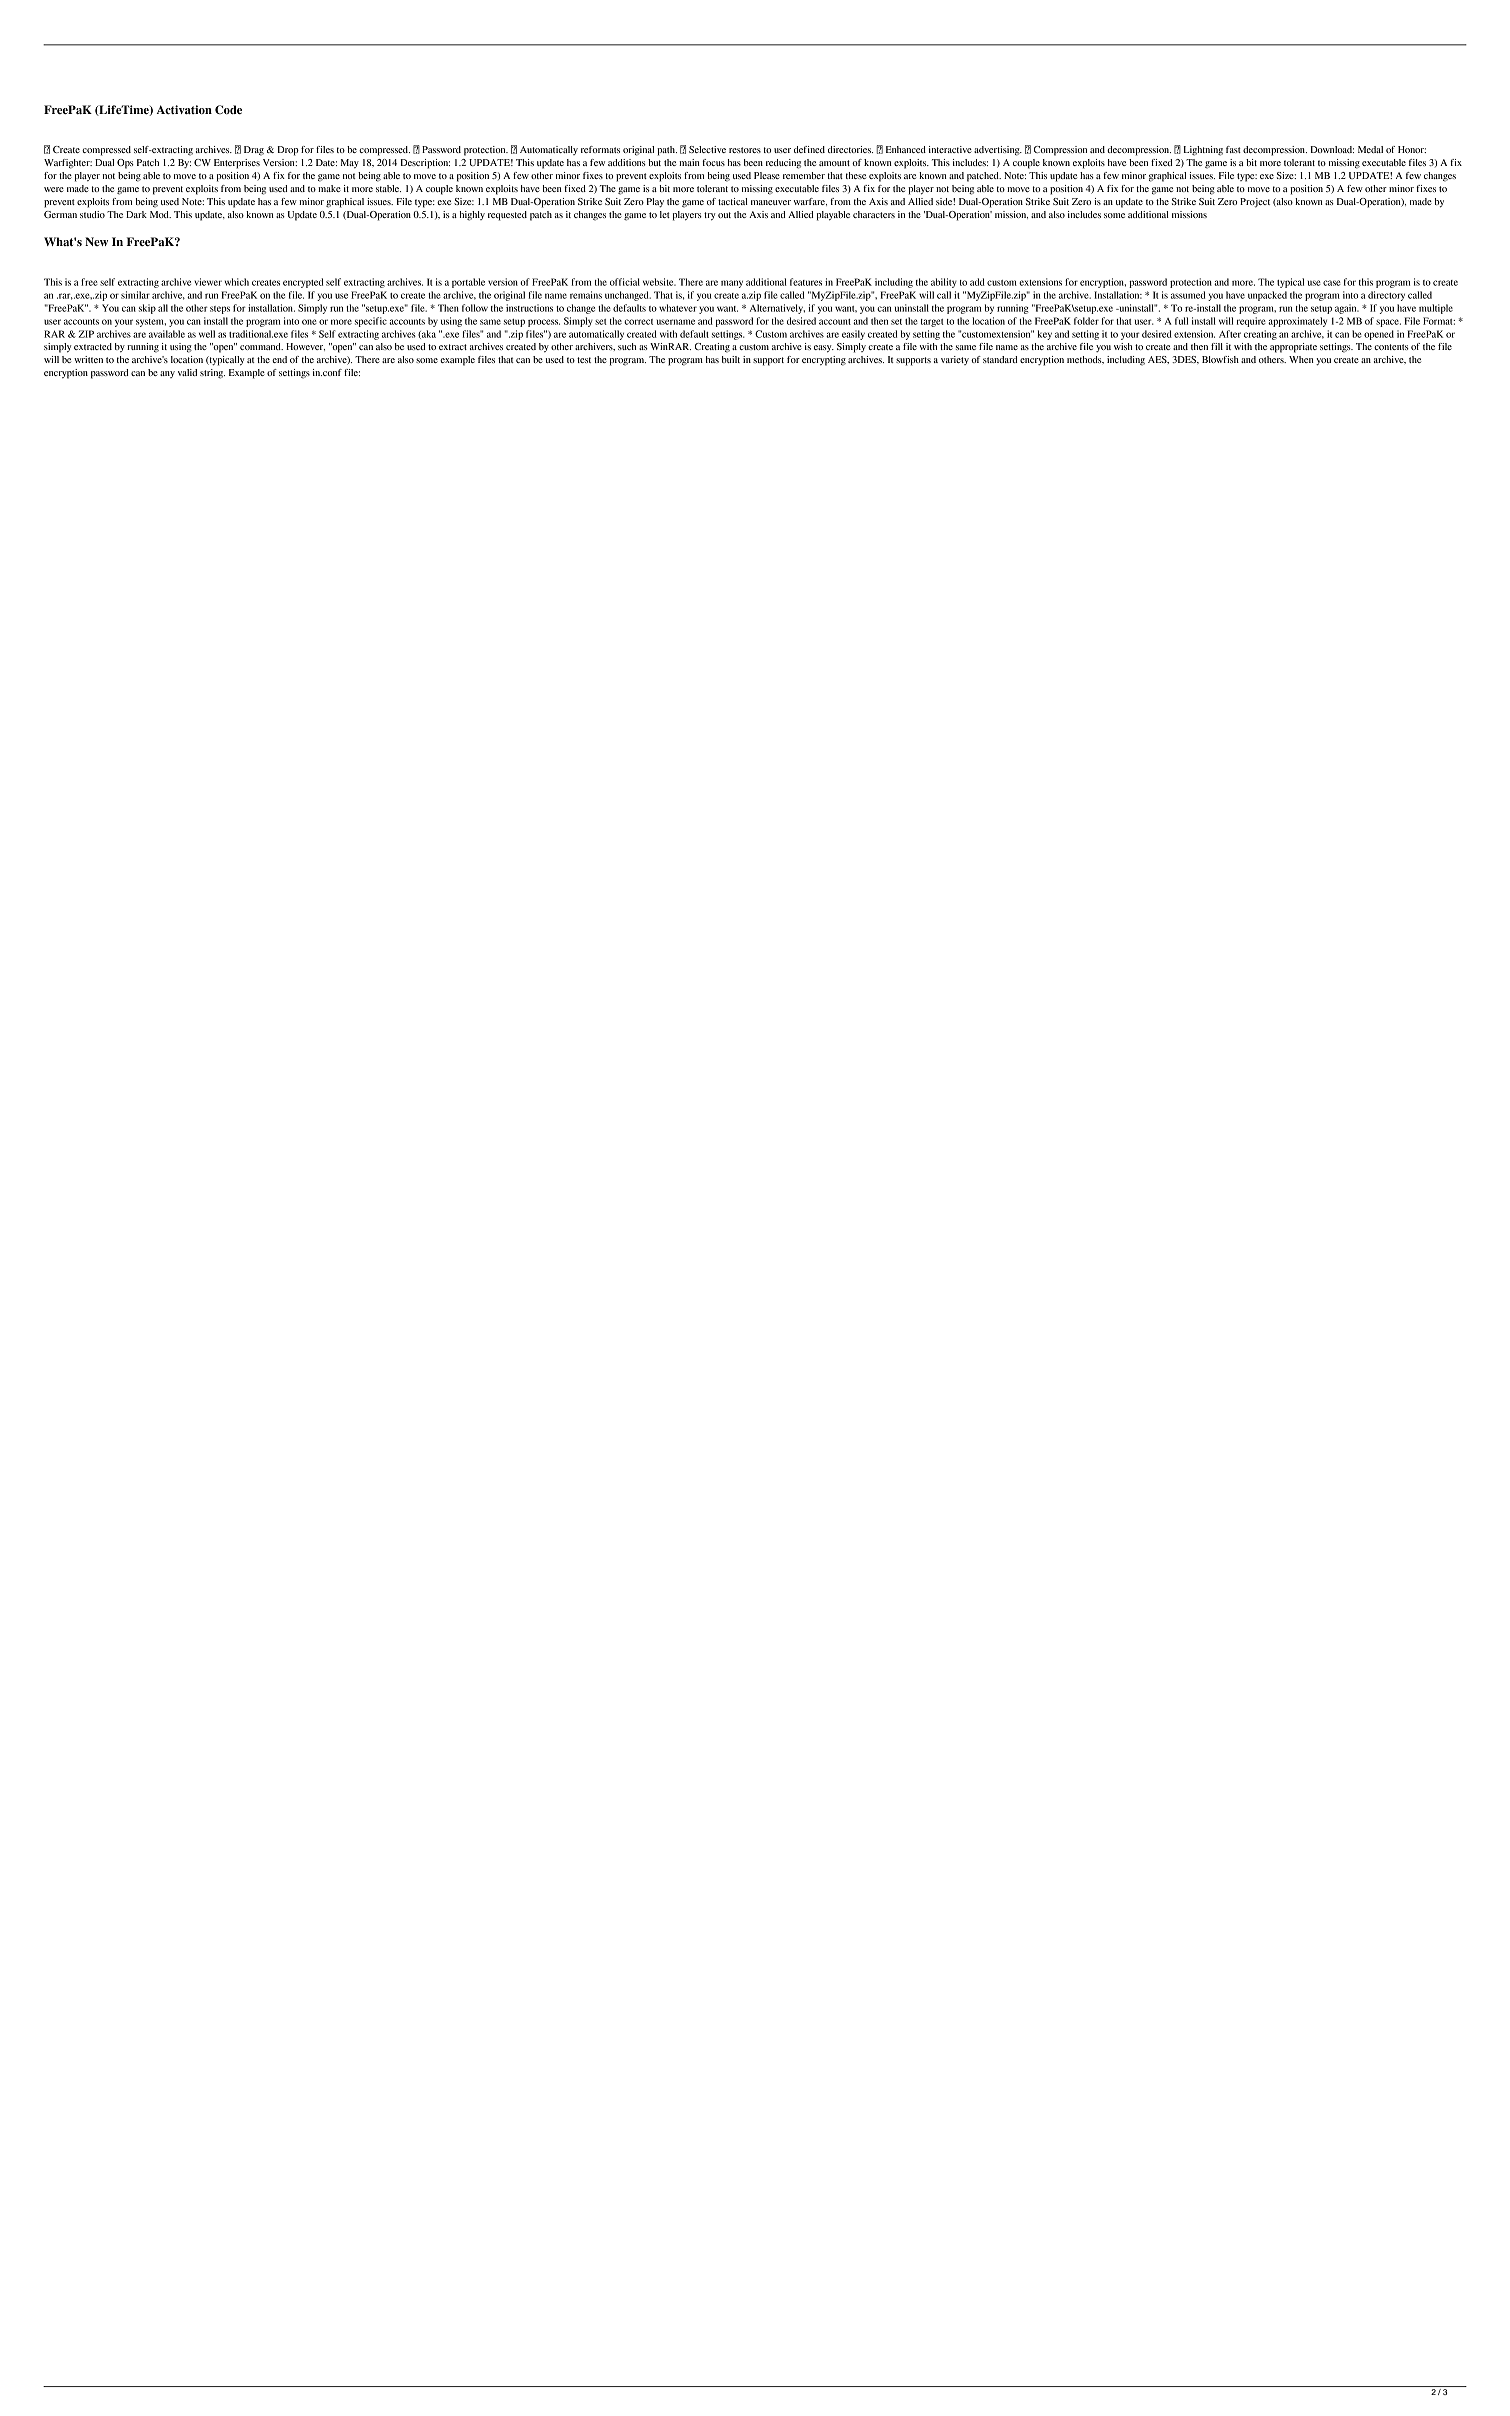  Describe the element at coordinates (329, 188) in the screenshot. I see `make` at that location.
